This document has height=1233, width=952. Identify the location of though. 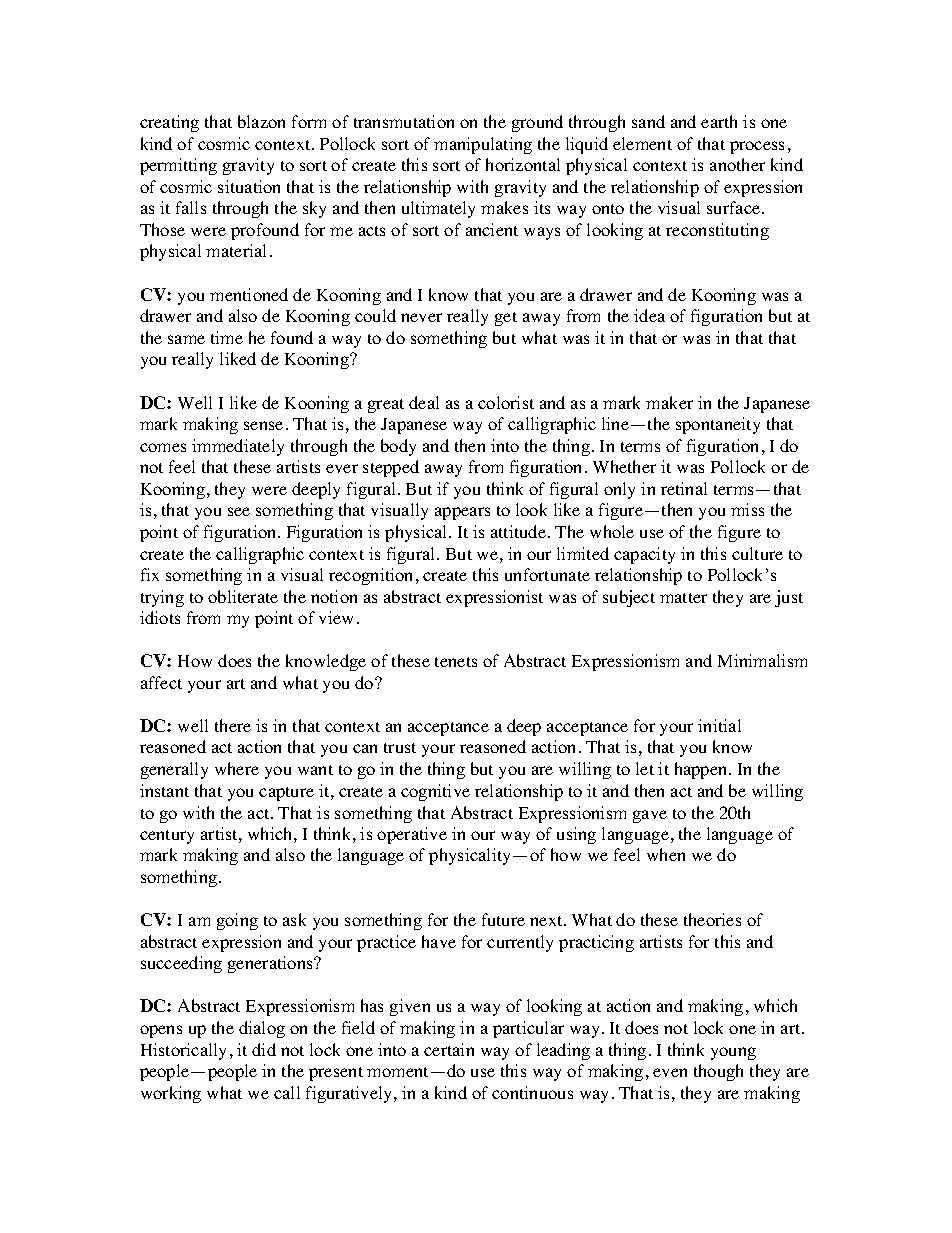
(718, 1072).
